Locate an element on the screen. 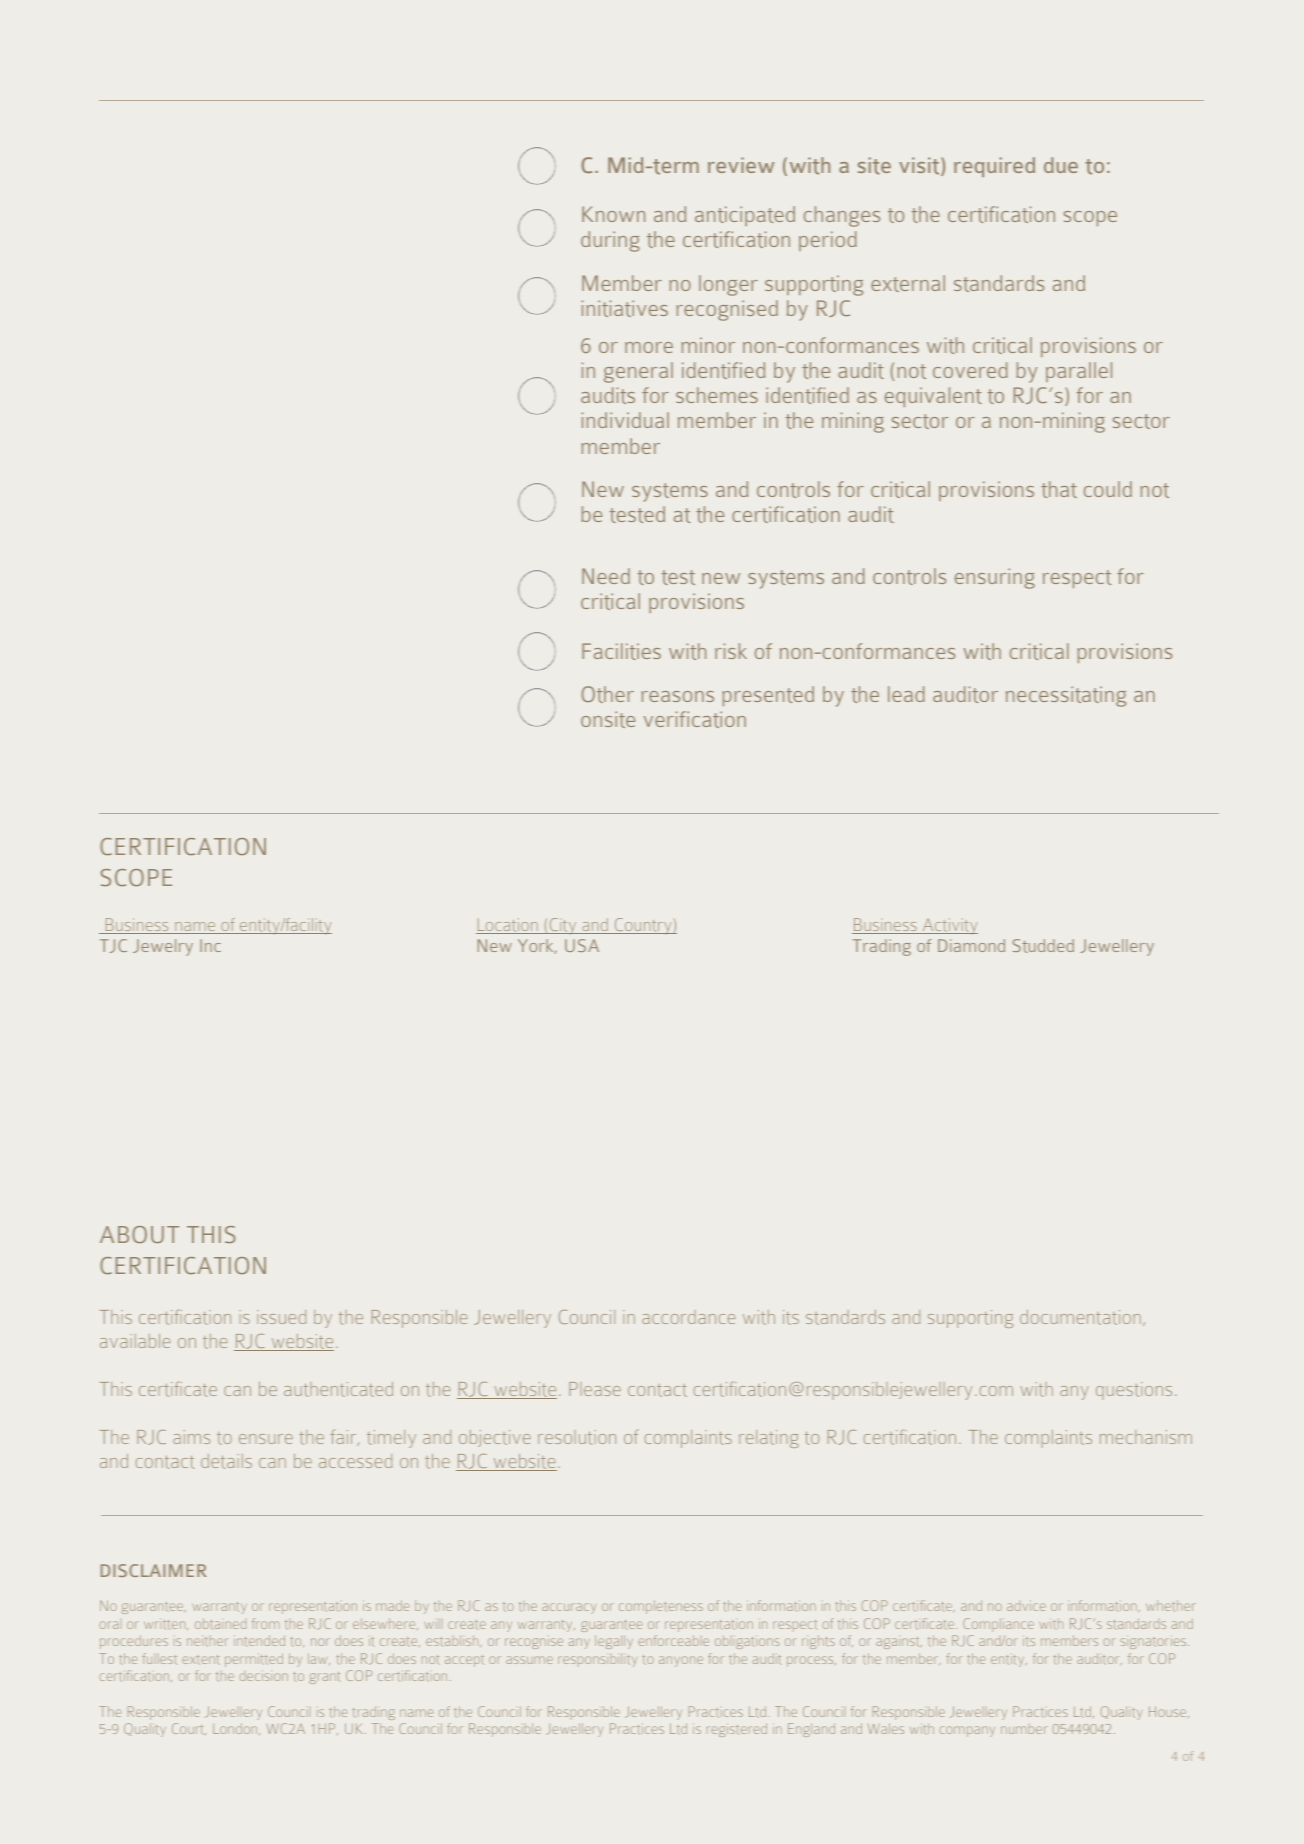 The width and height of the screenshot is (1304, 1844). Known is located at coordinates (613, 214).
